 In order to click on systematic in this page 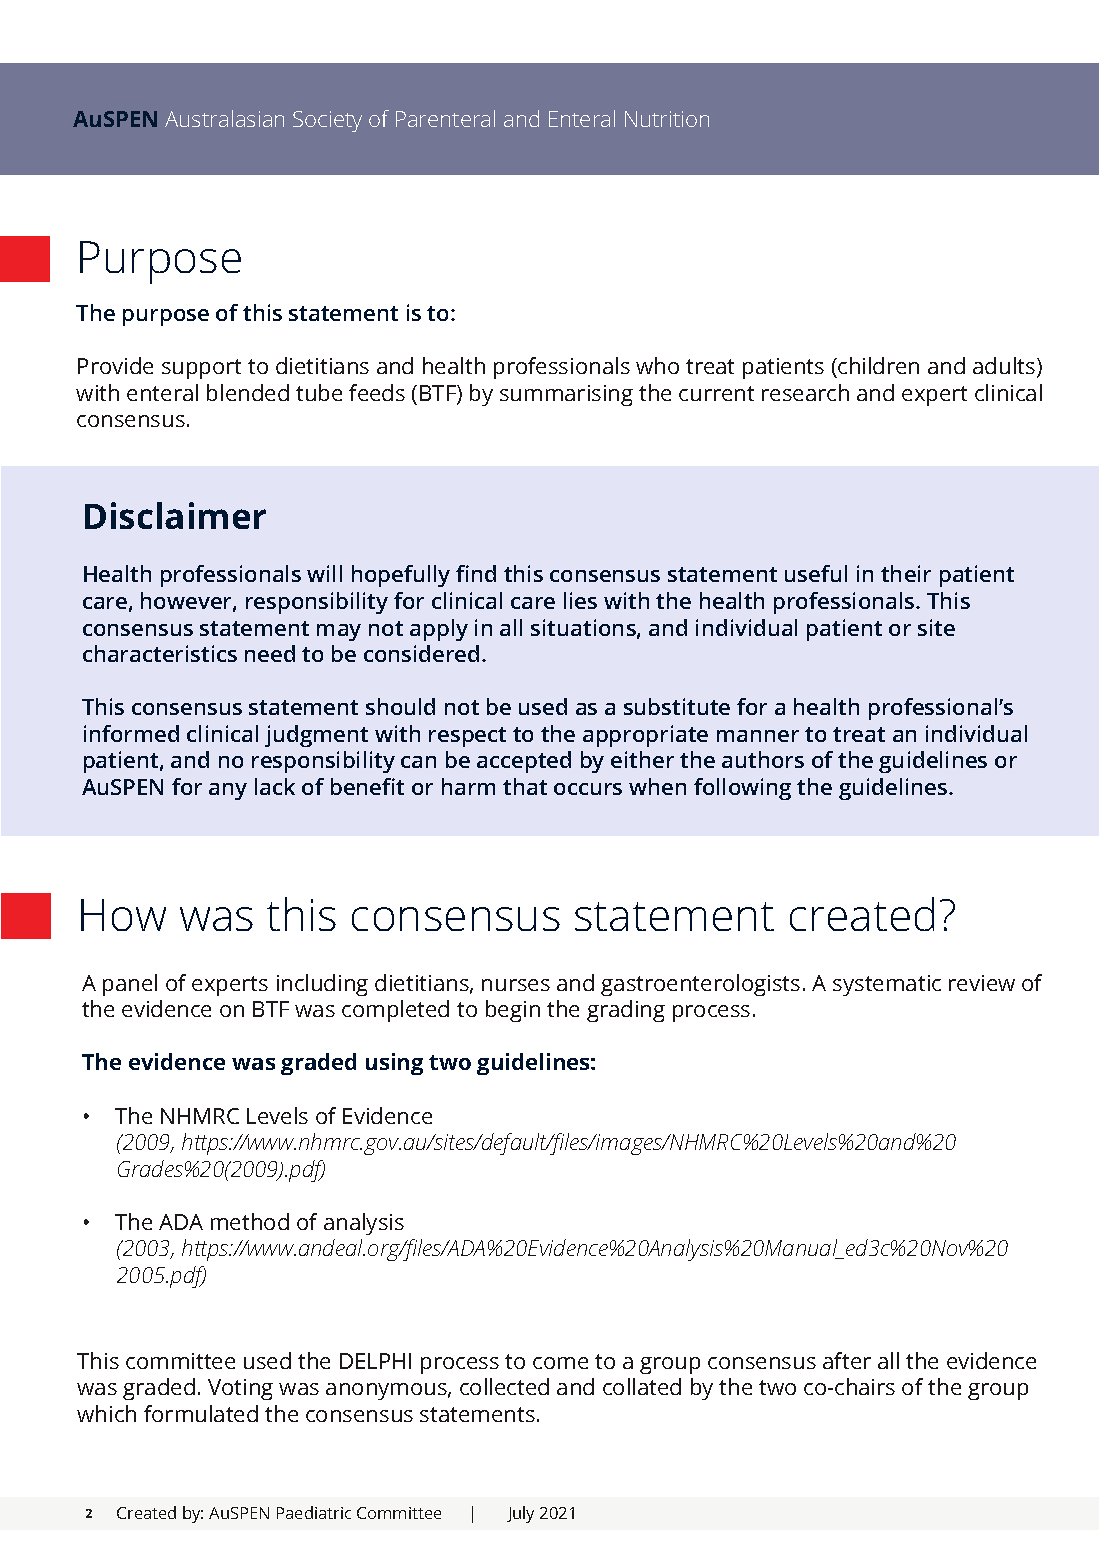, I will do `click(887, 985)`.
